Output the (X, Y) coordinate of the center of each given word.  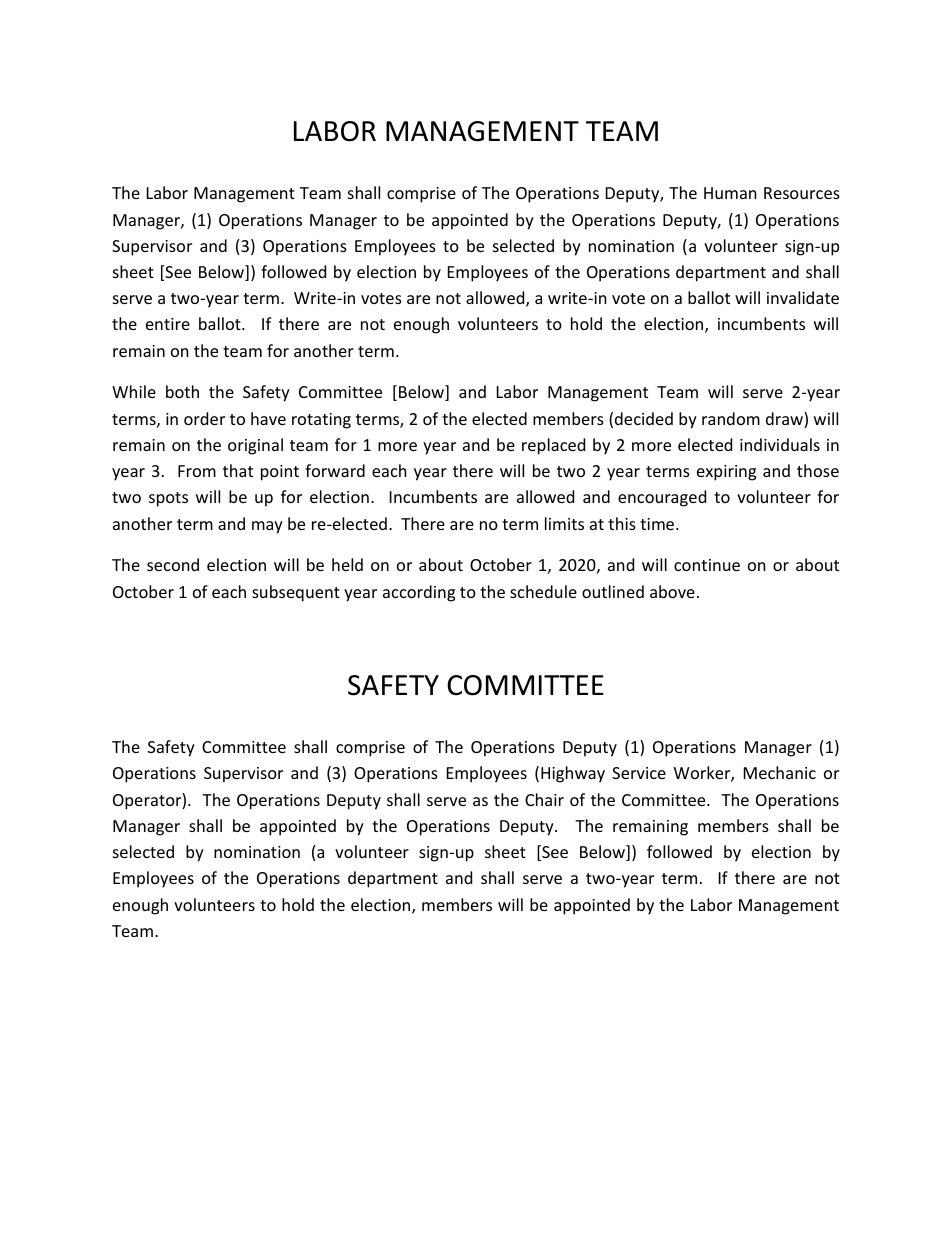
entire (168, 324)
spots (168, 499)
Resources (802, 193)
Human (730, 193)
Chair (544, 799)
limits (564, 523)
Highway (573, 774)
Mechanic (780, 772)
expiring (726, 473)
